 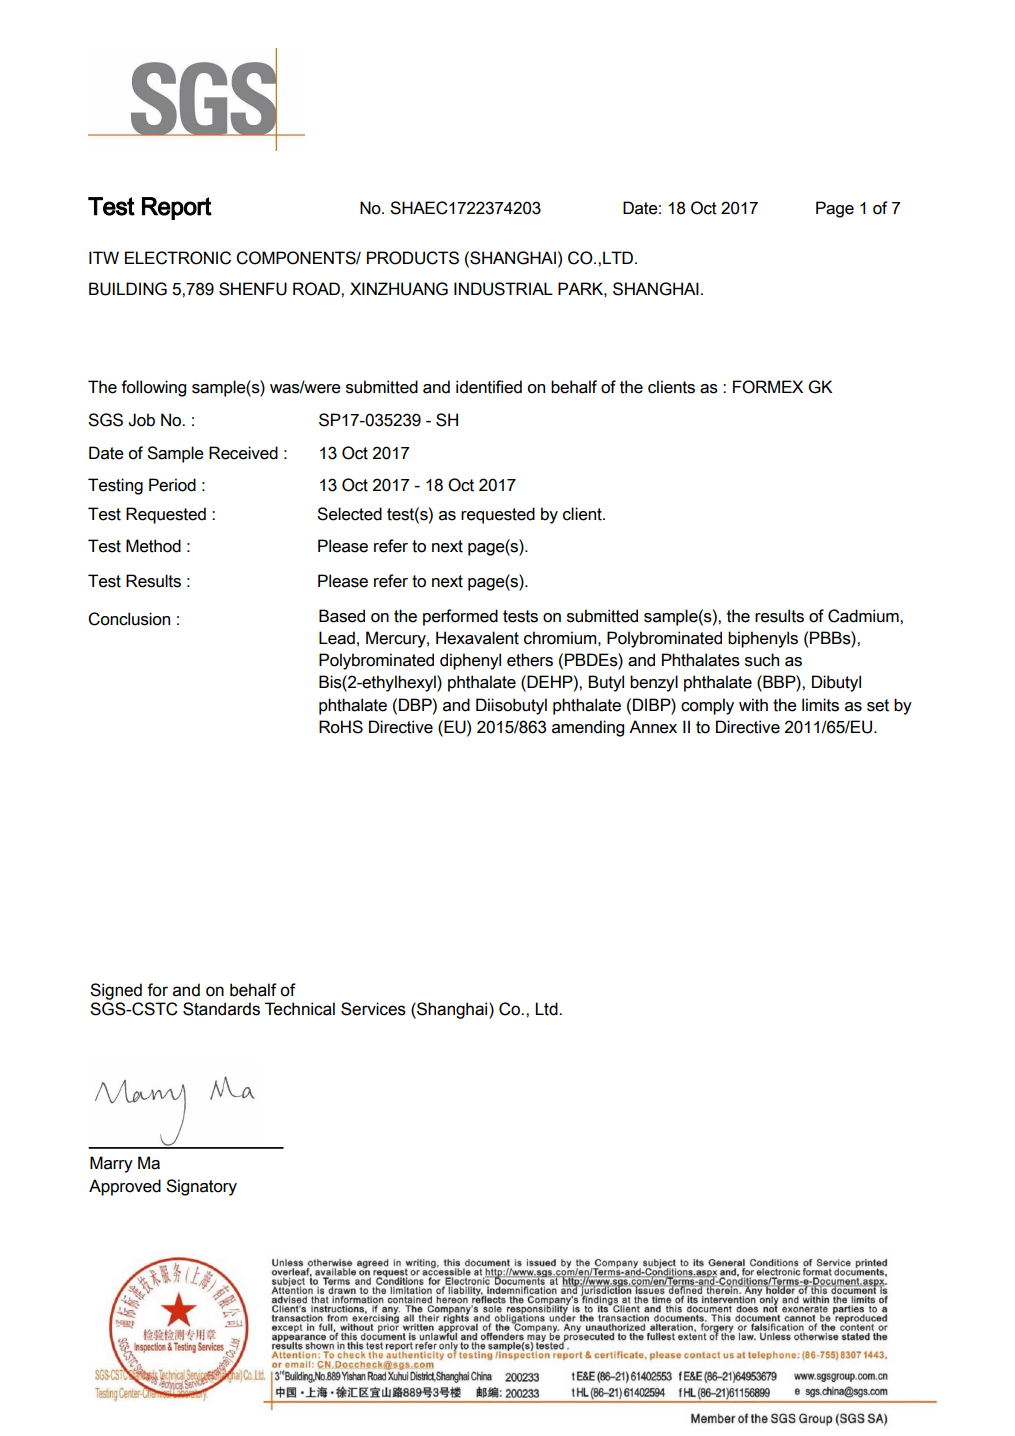 I want to click on Conclusion, so click(x=129, y=619).
